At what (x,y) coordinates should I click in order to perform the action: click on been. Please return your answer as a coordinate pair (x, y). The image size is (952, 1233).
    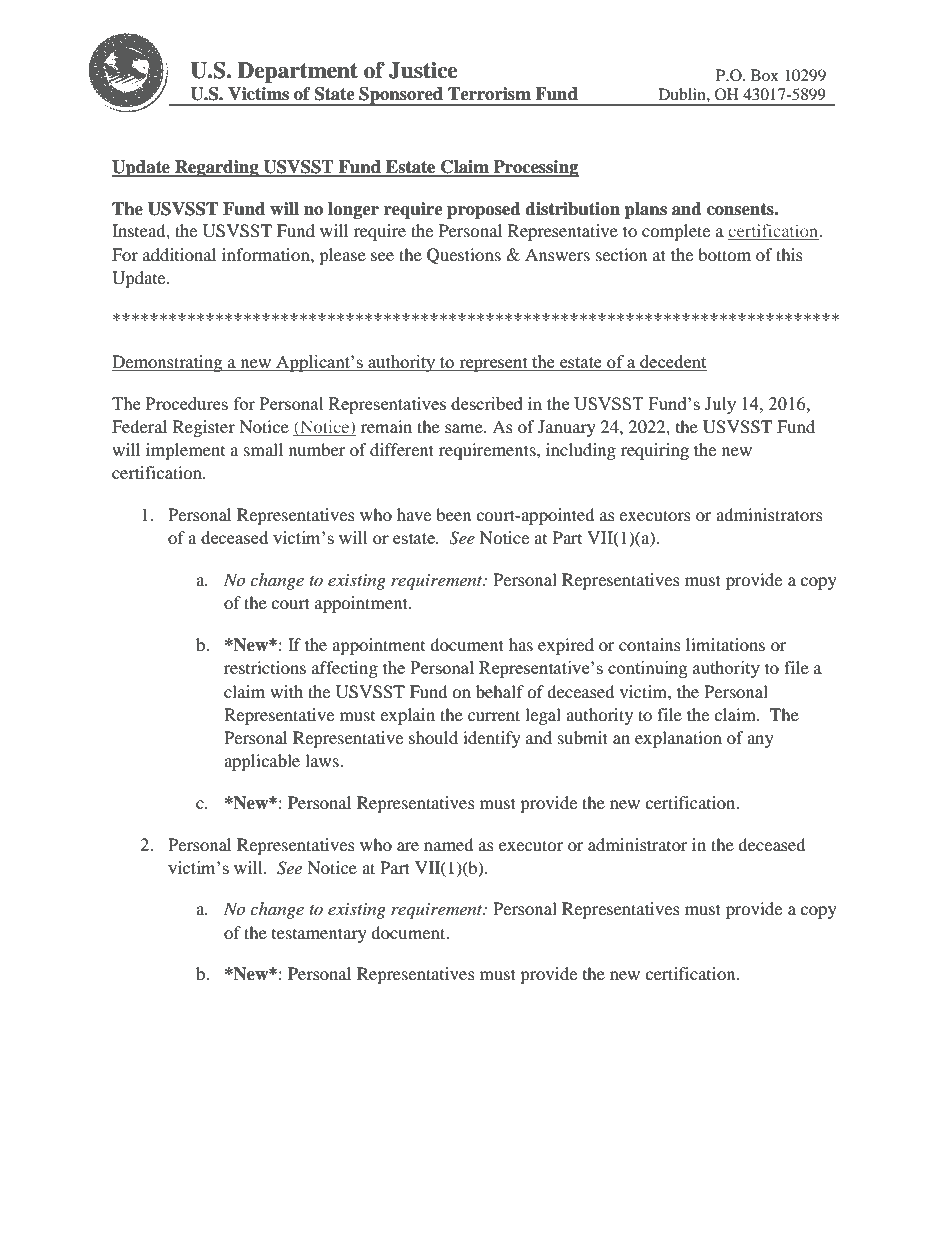
    Looking at the image, I should click on (453, 514).
